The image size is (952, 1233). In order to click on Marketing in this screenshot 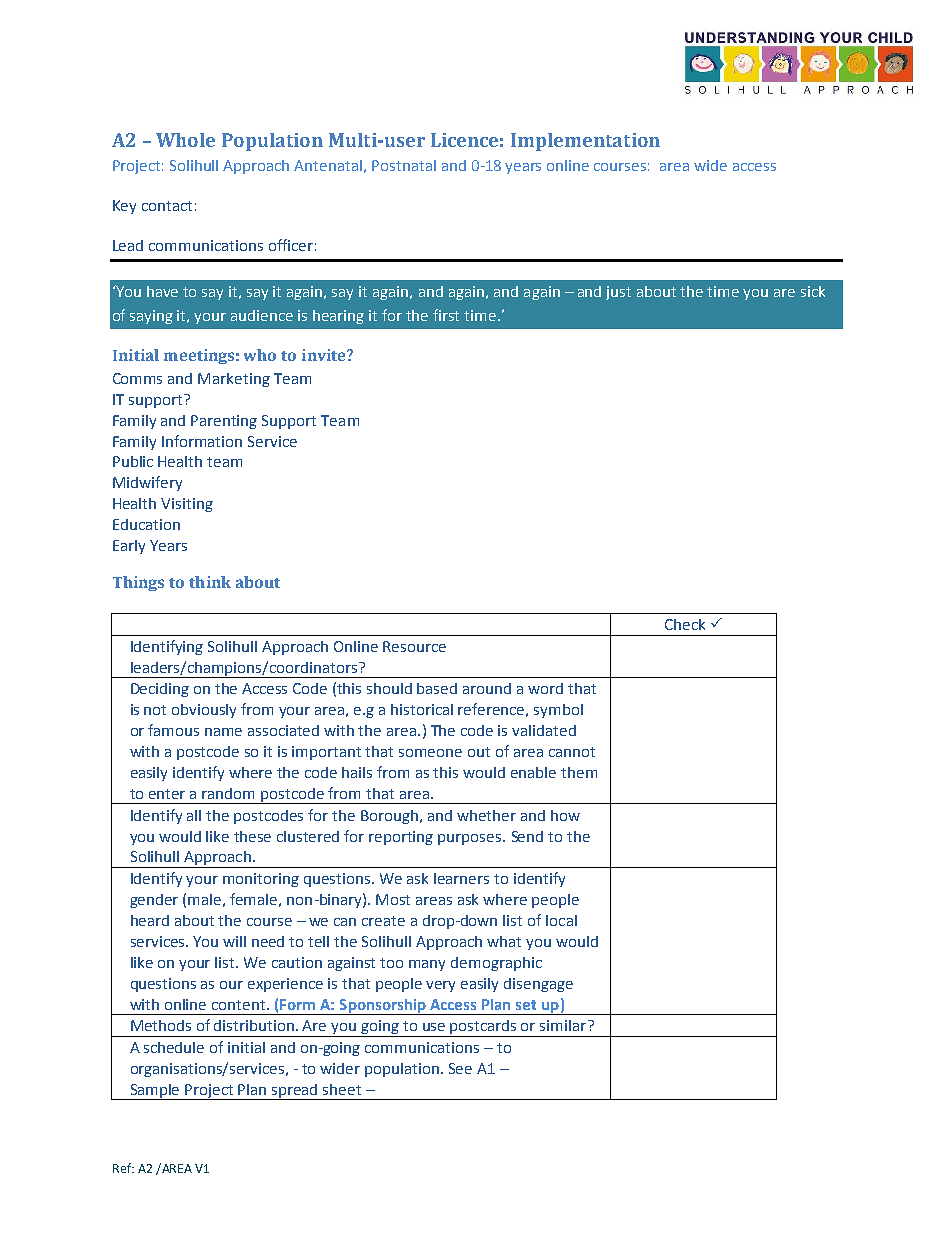, I will do `click(234, 380)`.
